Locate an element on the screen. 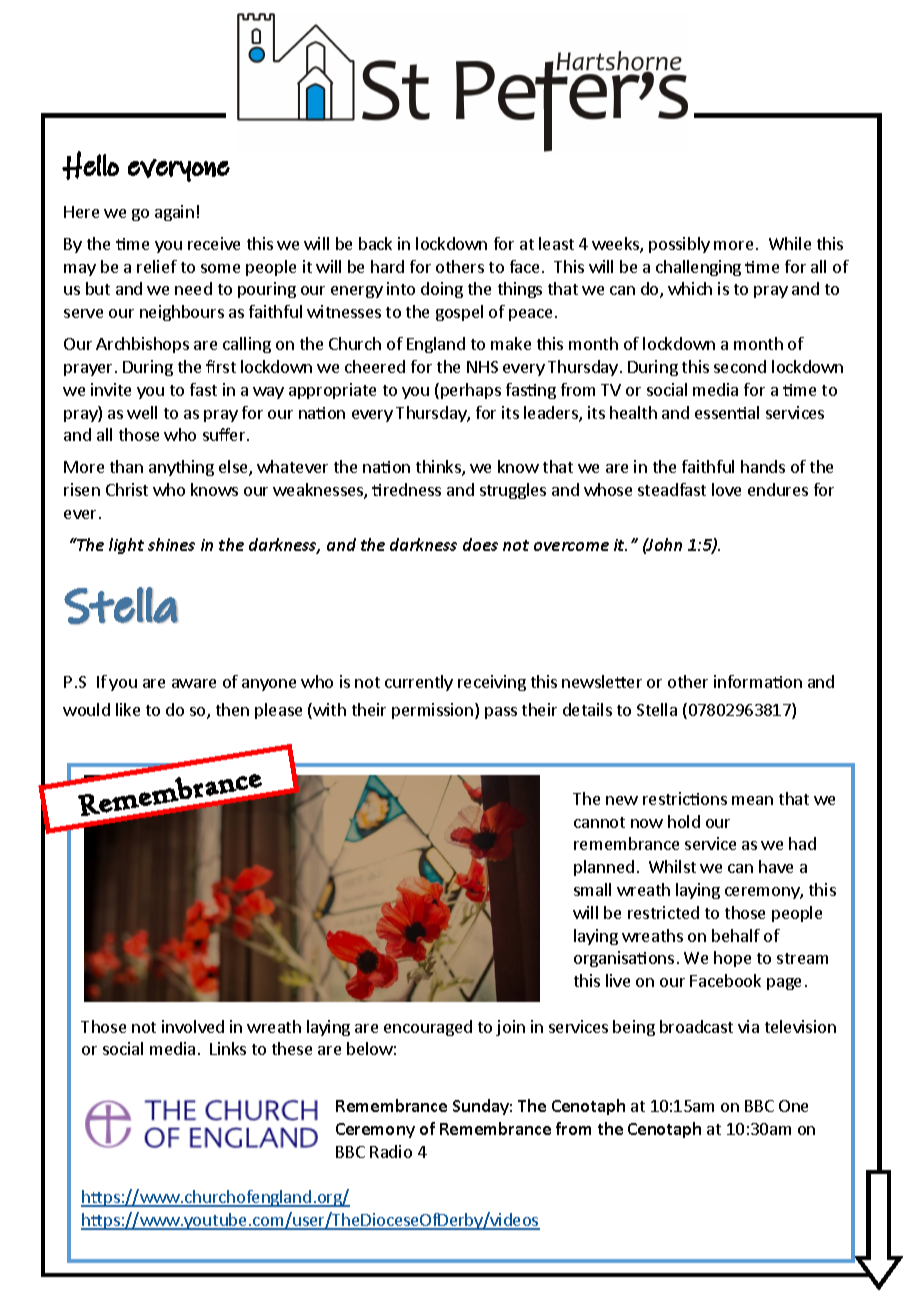 The width and height of the screenshot is (924, 1308). information is located at coordinates (758, 681).
